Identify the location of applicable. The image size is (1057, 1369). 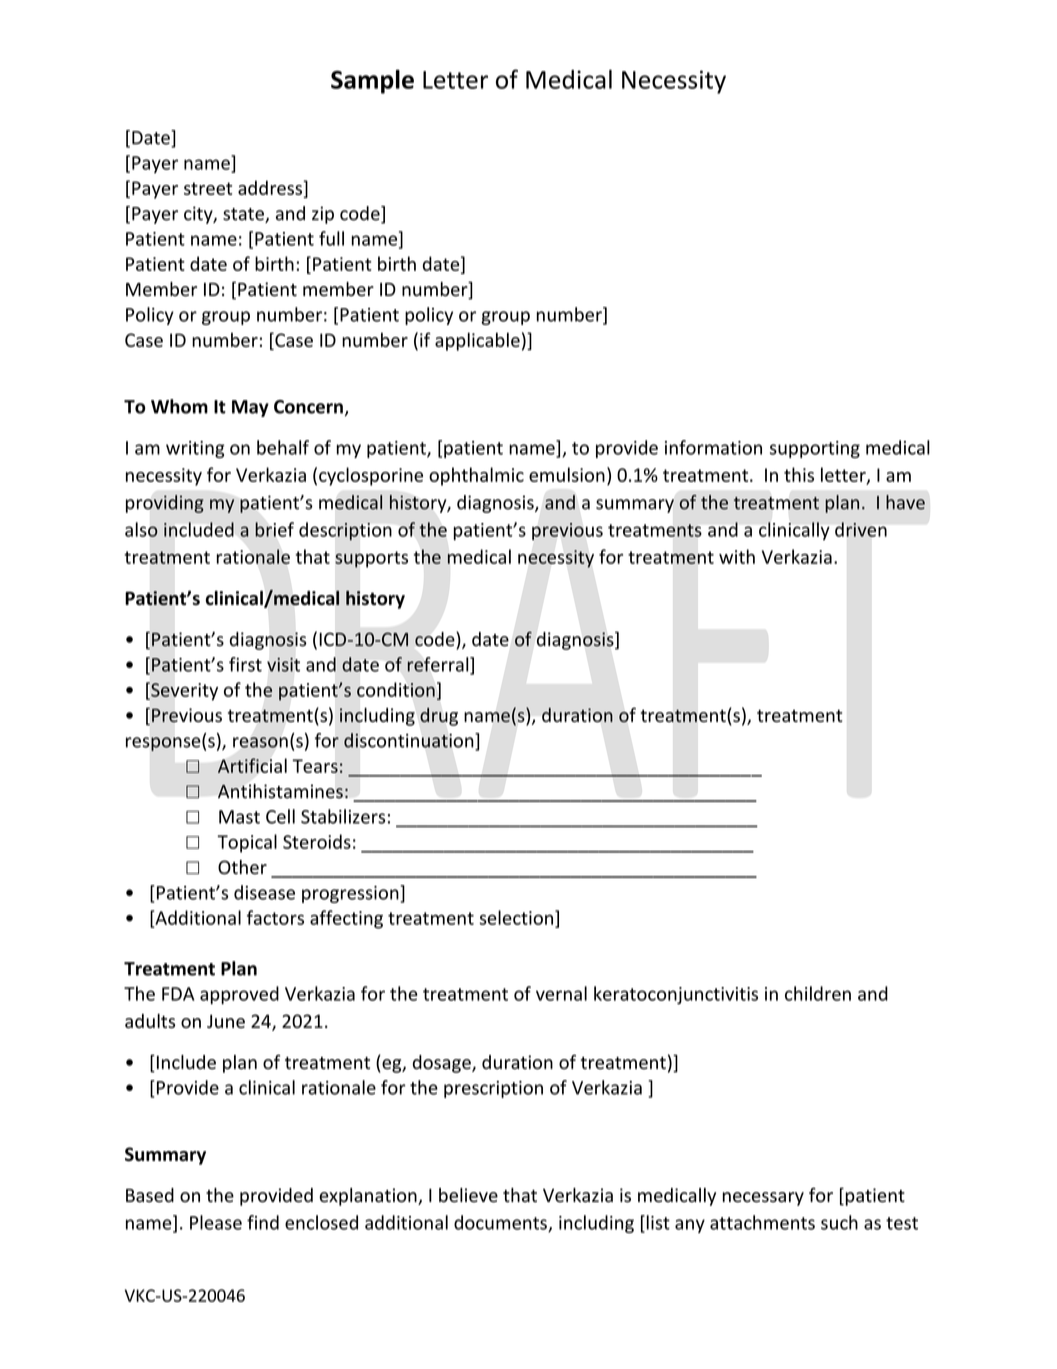
(477, 341).
